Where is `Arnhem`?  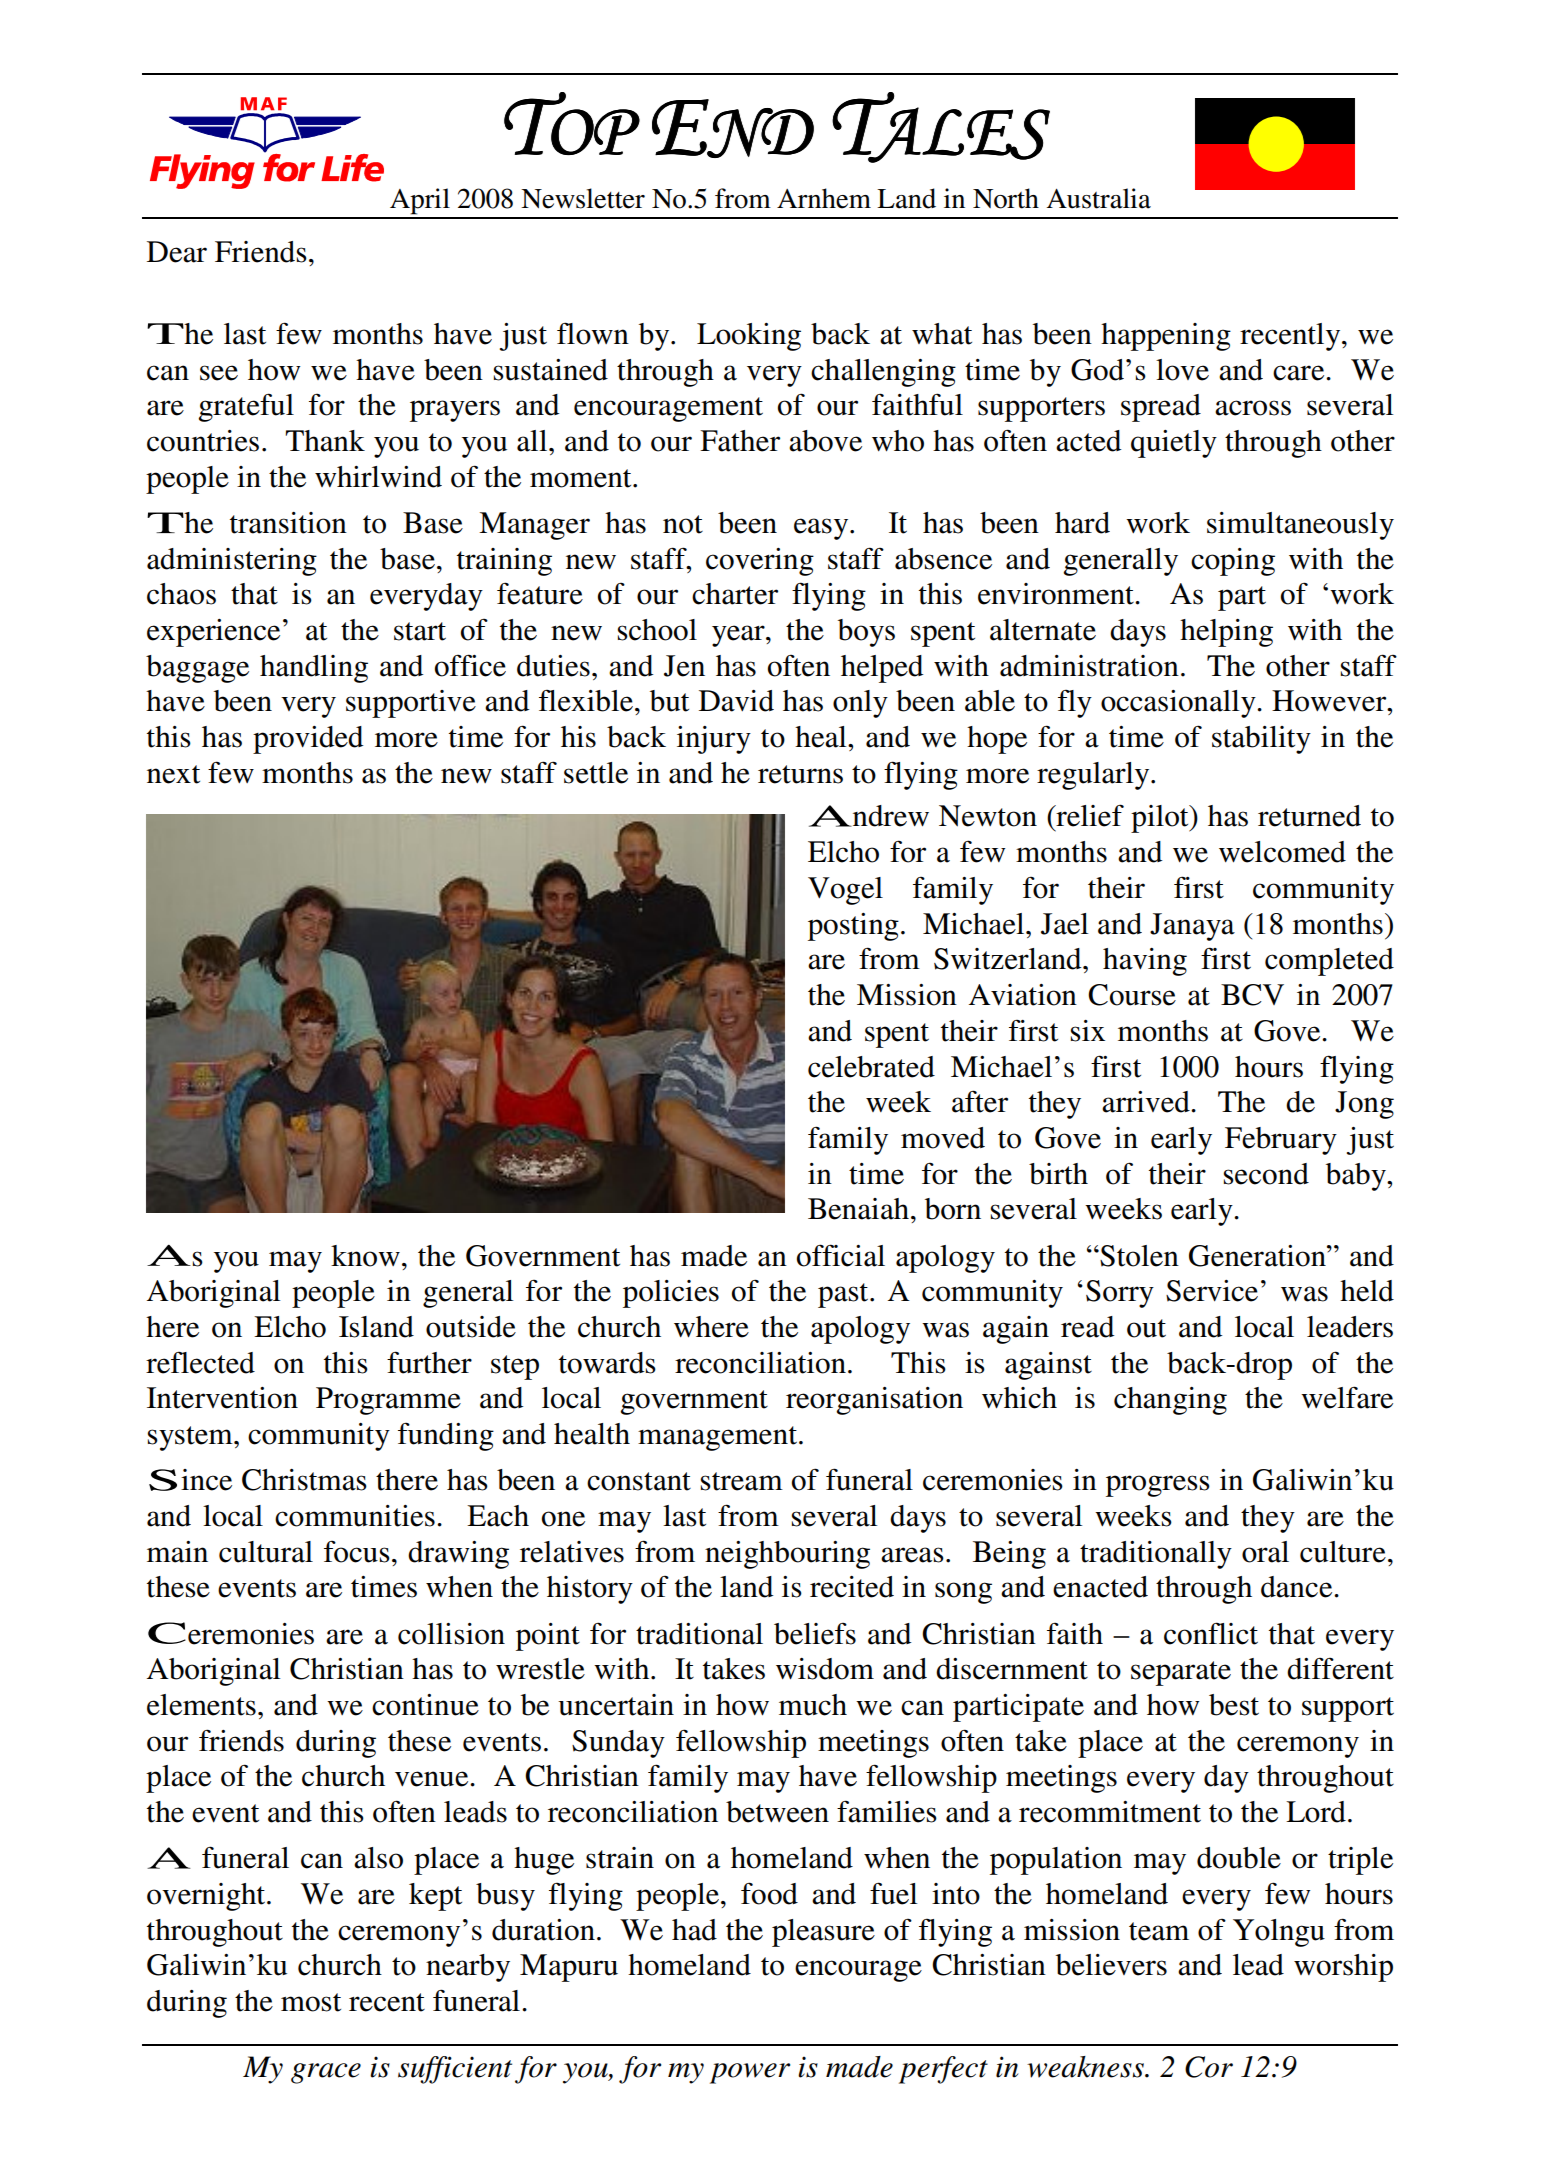
Arnhem is located at coordinates (824, 198).
